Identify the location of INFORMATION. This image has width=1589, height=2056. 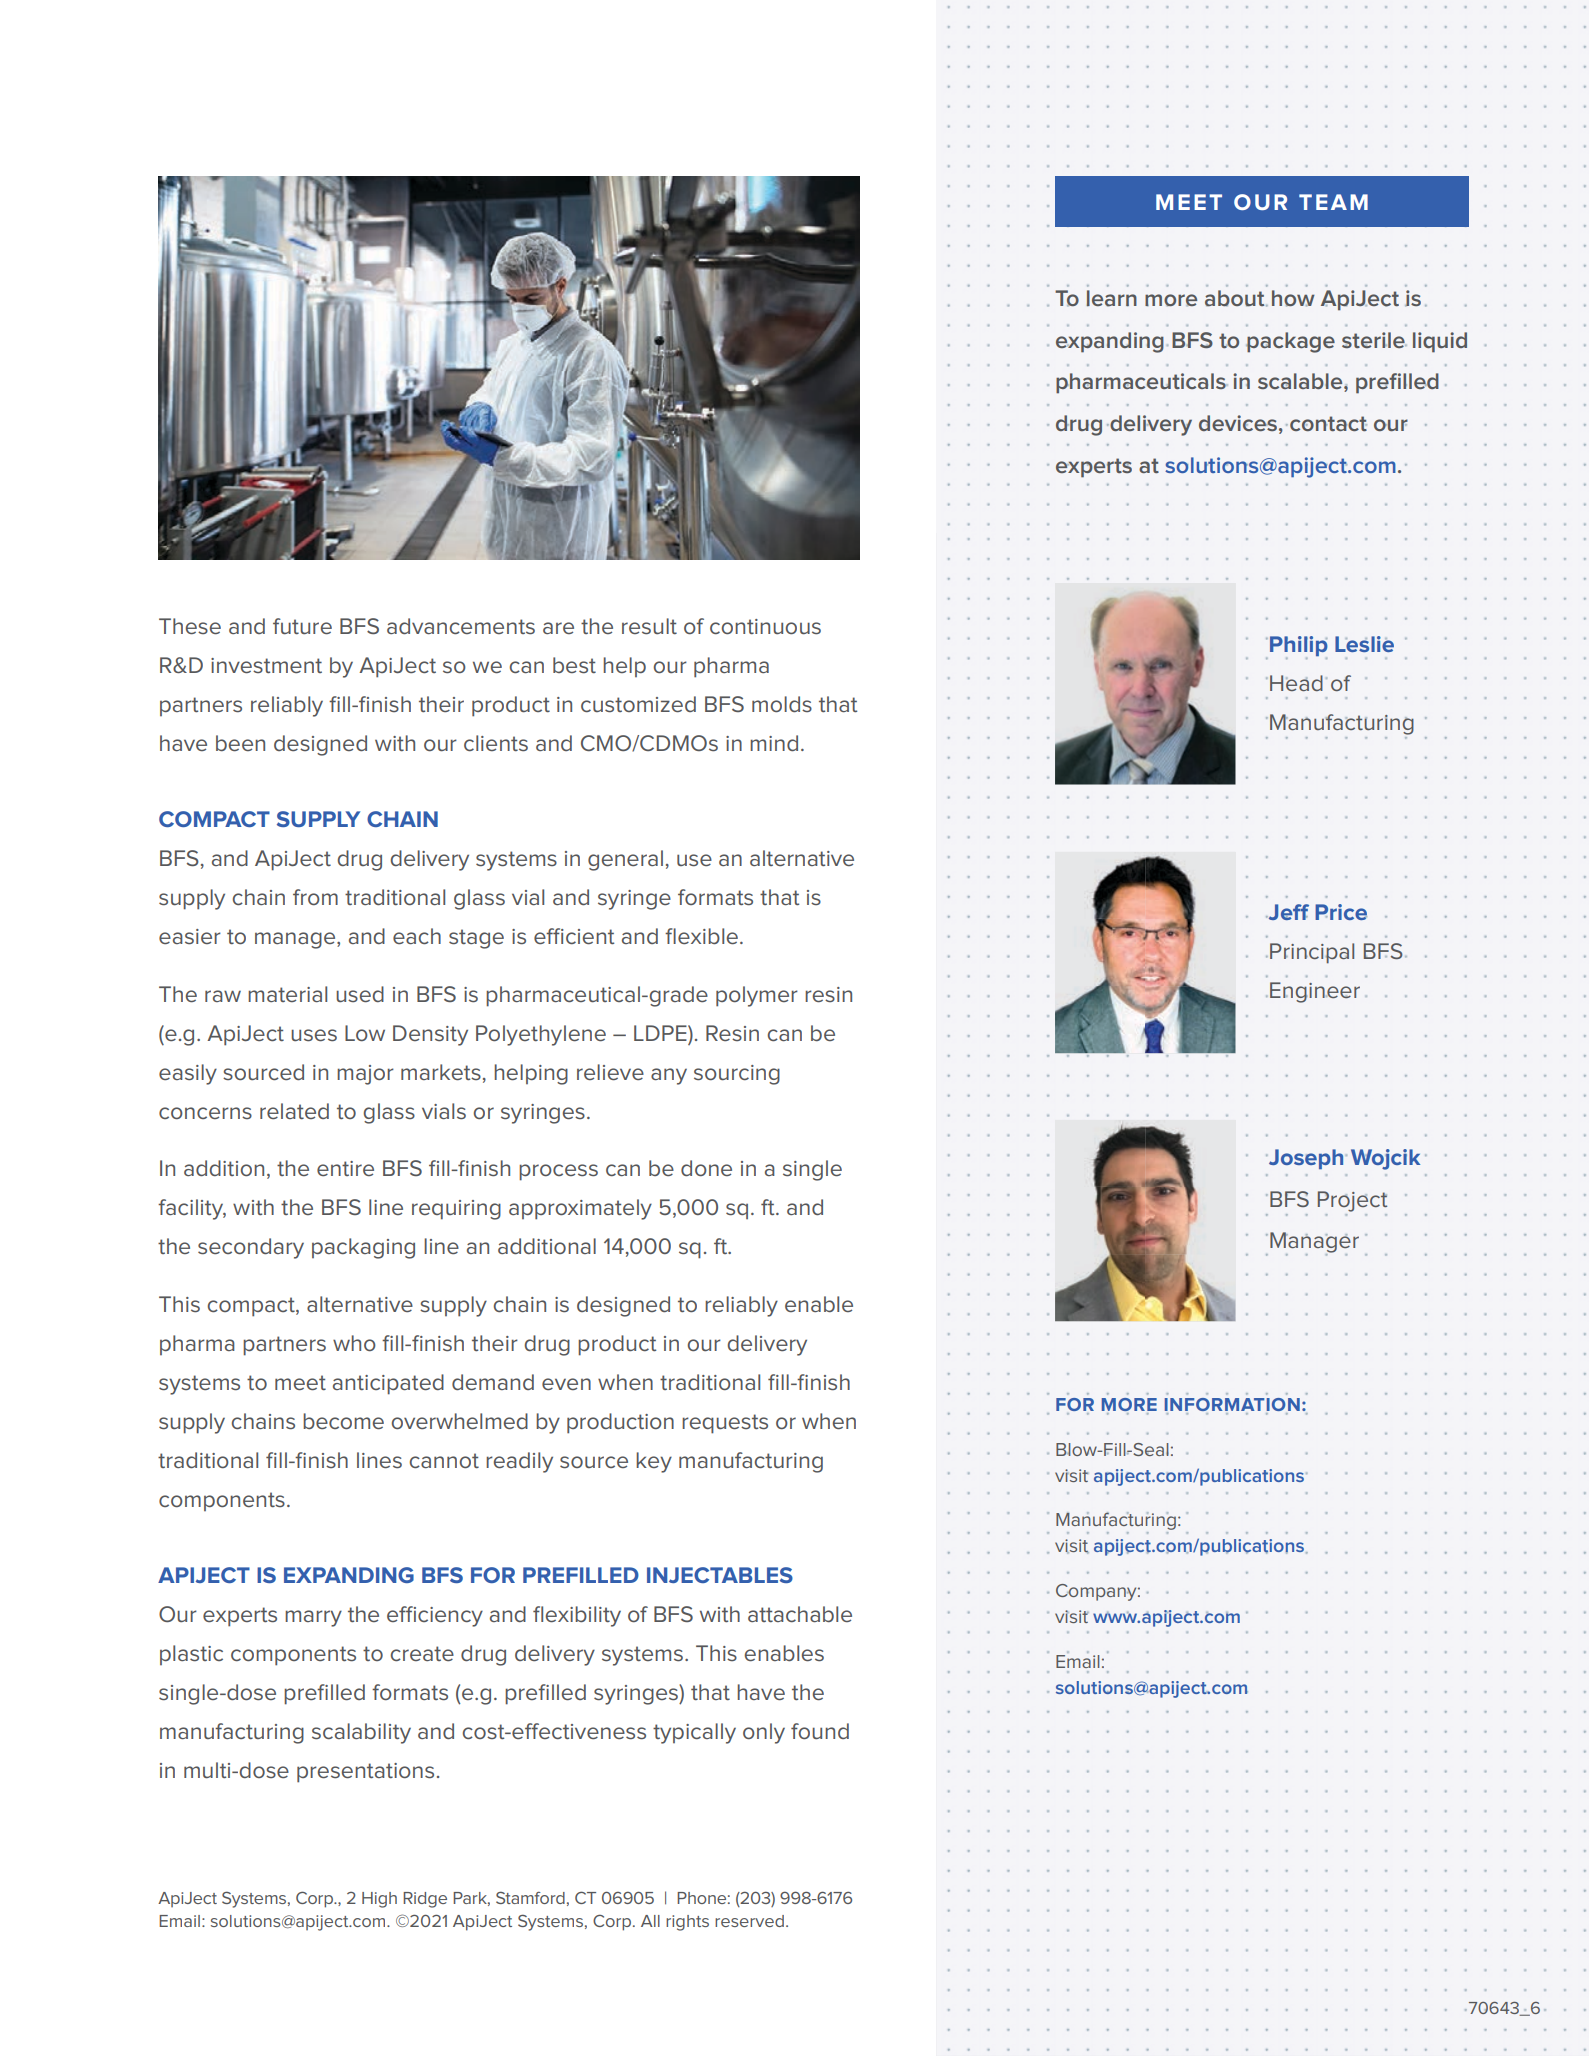
(1232, 1406).
